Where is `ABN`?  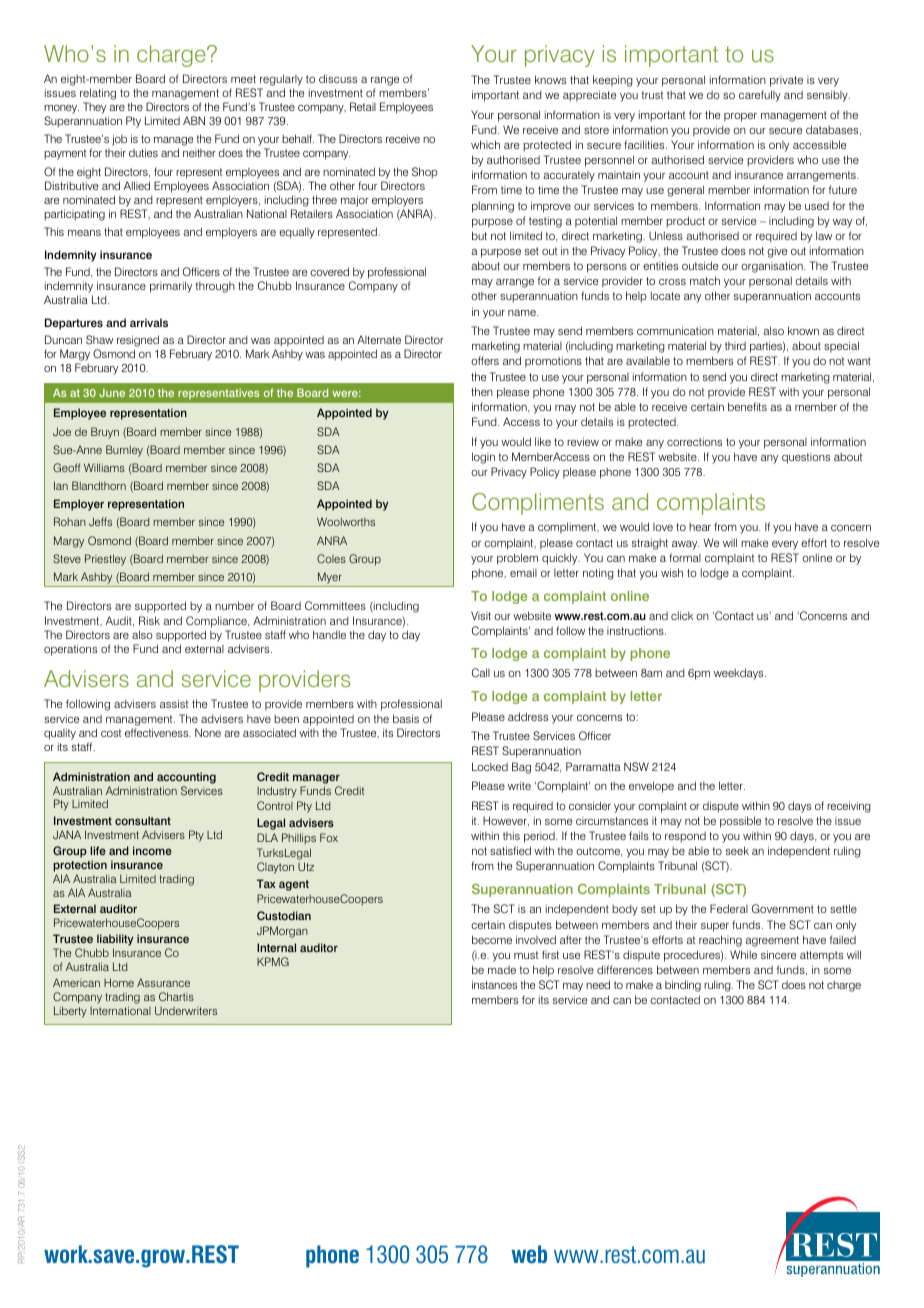 ABN is located at coordinates (194, 120).
